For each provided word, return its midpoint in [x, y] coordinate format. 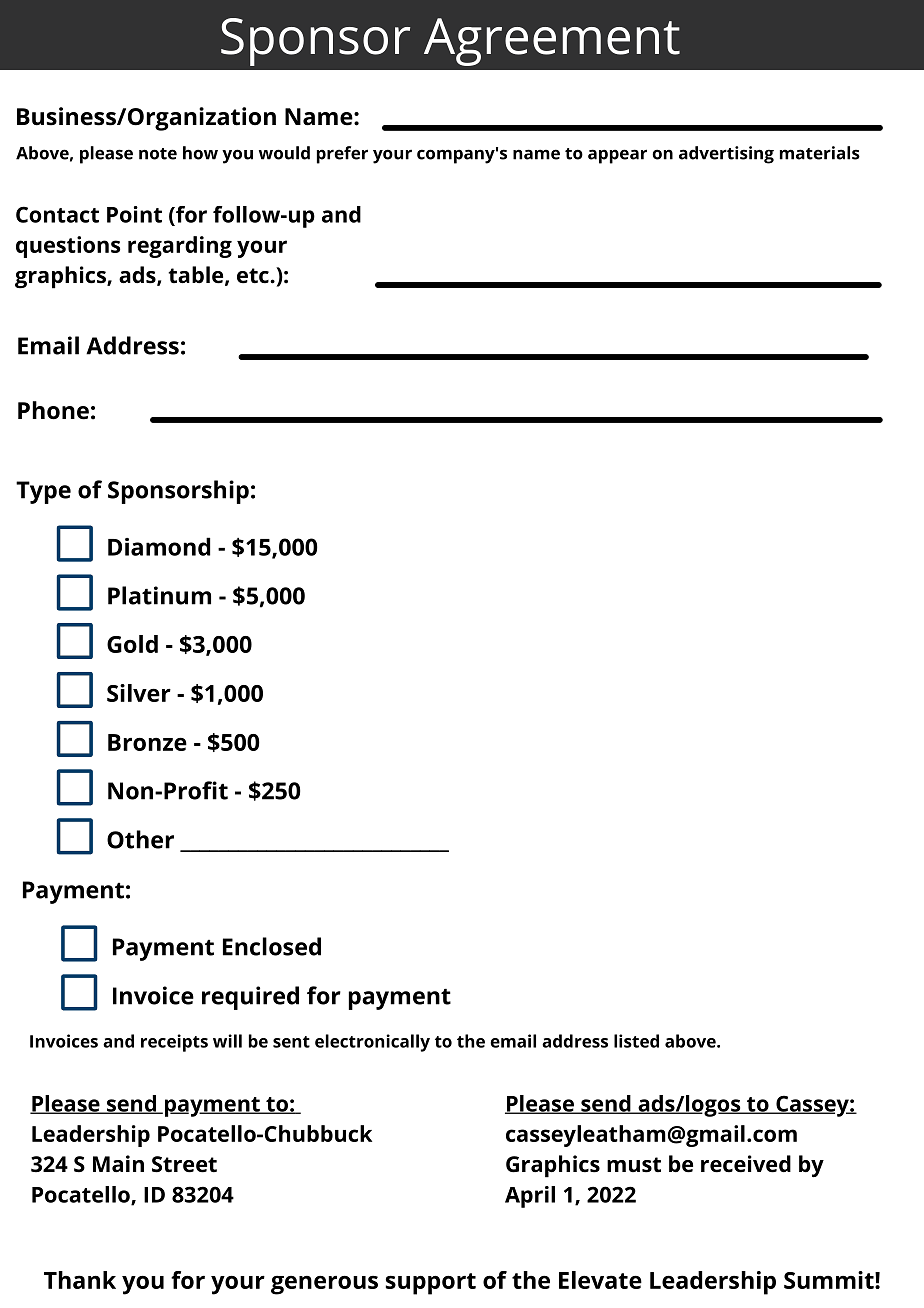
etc [254, 276]
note [158, 154]
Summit [829, 1280]
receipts [174, 1043]
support [431, 1284]
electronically [372, 1043]
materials [820, 153]
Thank [80, 1280]
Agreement [552, 42]
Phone [53, 410]
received [746, 1164]
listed [636, 1041]
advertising [726, 155]
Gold [132, 644]
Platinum [159, 595]
